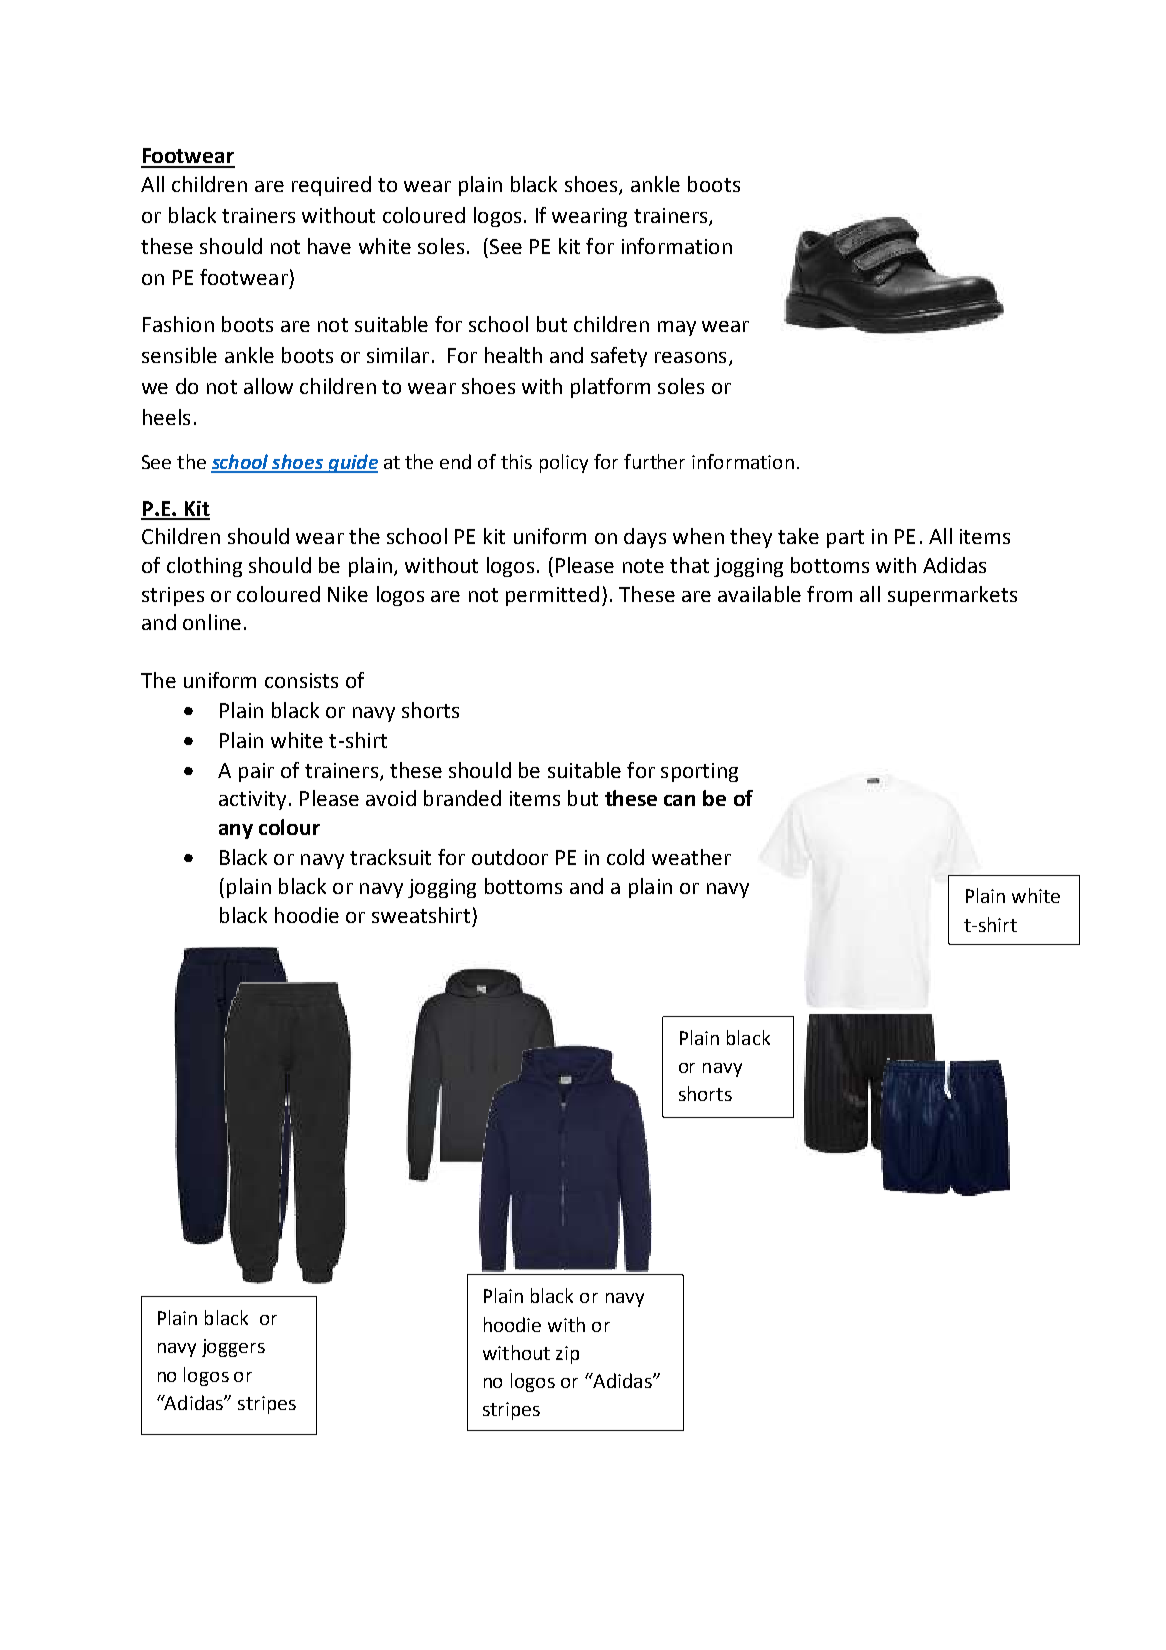 The width and height of the screenshot is (1166, 1650). What do you see at coordinates (691, 857) in the screenshot?
I see `weather` at bounding box center [691, 857].
